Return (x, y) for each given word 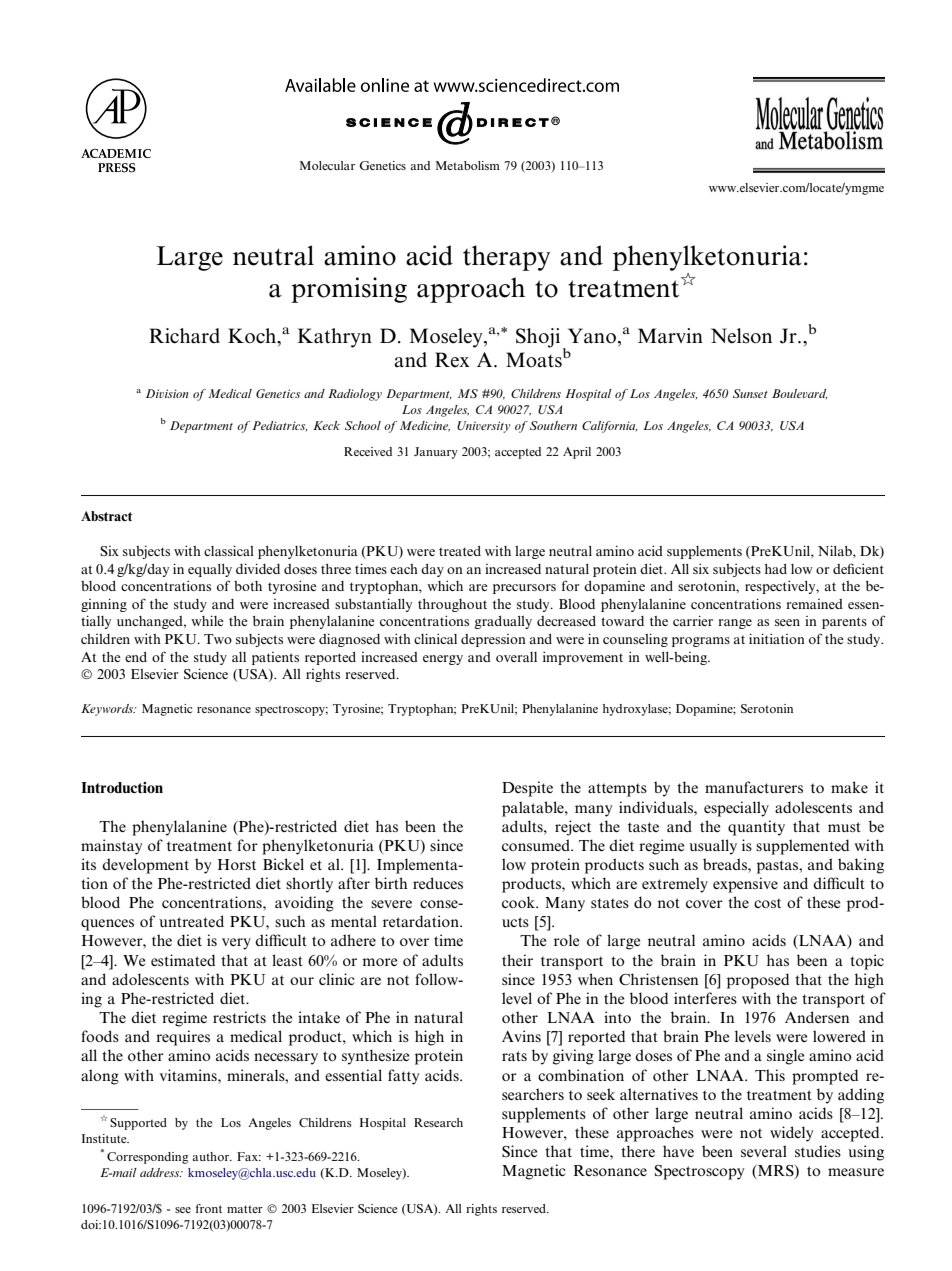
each (404, 569)
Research (438, 1122)
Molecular (327, 165)
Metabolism (468, 165)
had (776, 569)
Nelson (741, 336)
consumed (537, 845)
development (145, 866)
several (764, 1151)
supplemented (802, 847)
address (161, 1172)
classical (229, 550)
